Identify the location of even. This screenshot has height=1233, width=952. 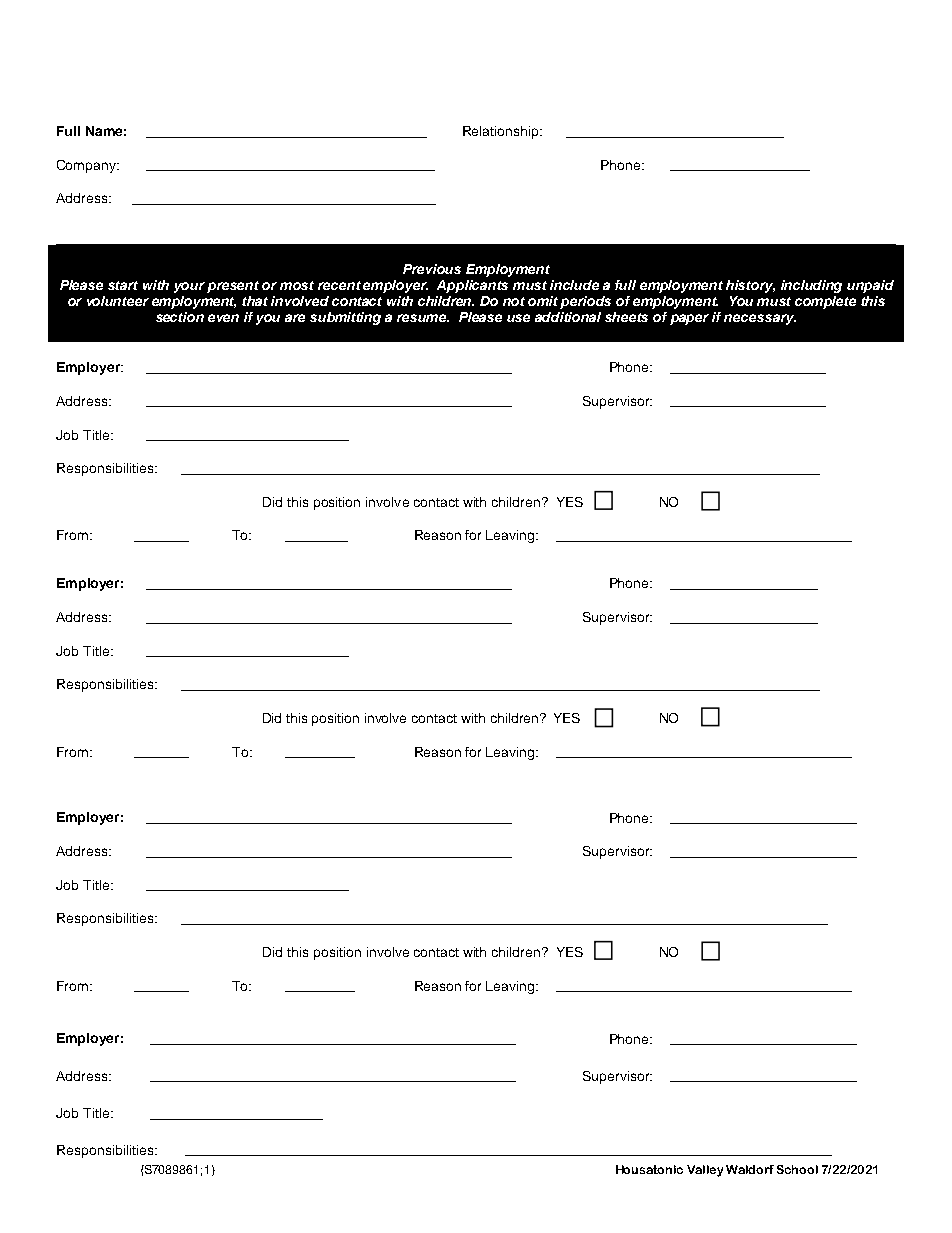
(223, 318).
